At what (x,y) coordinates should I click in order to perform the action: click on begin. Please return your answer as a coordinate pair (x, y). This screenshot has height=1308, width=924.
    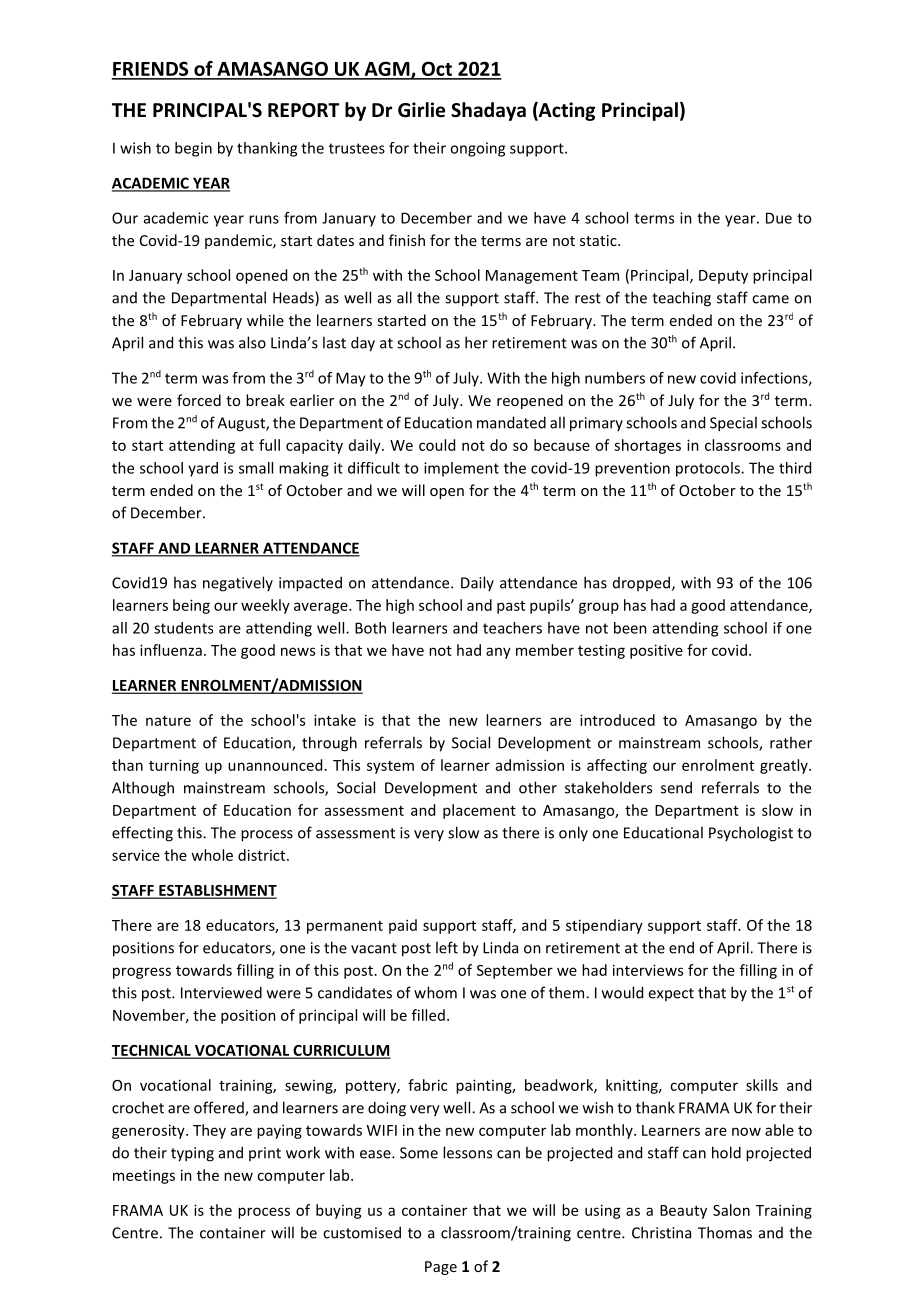
    Looking at the image, I should click on (193, 149).
